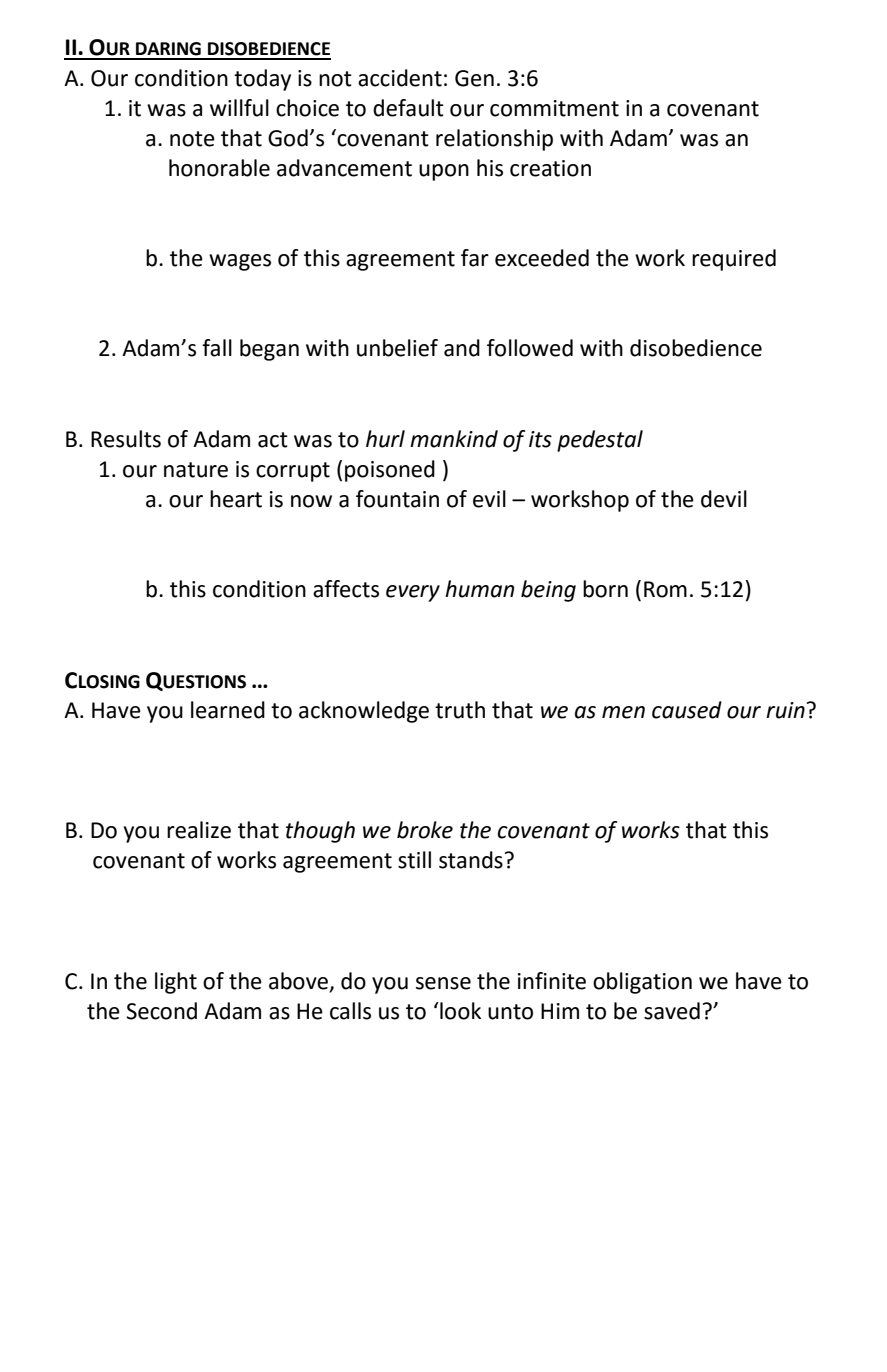  What do you see at coordinates (239, 108) in the screenshot?
I see `willful` at bounding box center [239, 108].
